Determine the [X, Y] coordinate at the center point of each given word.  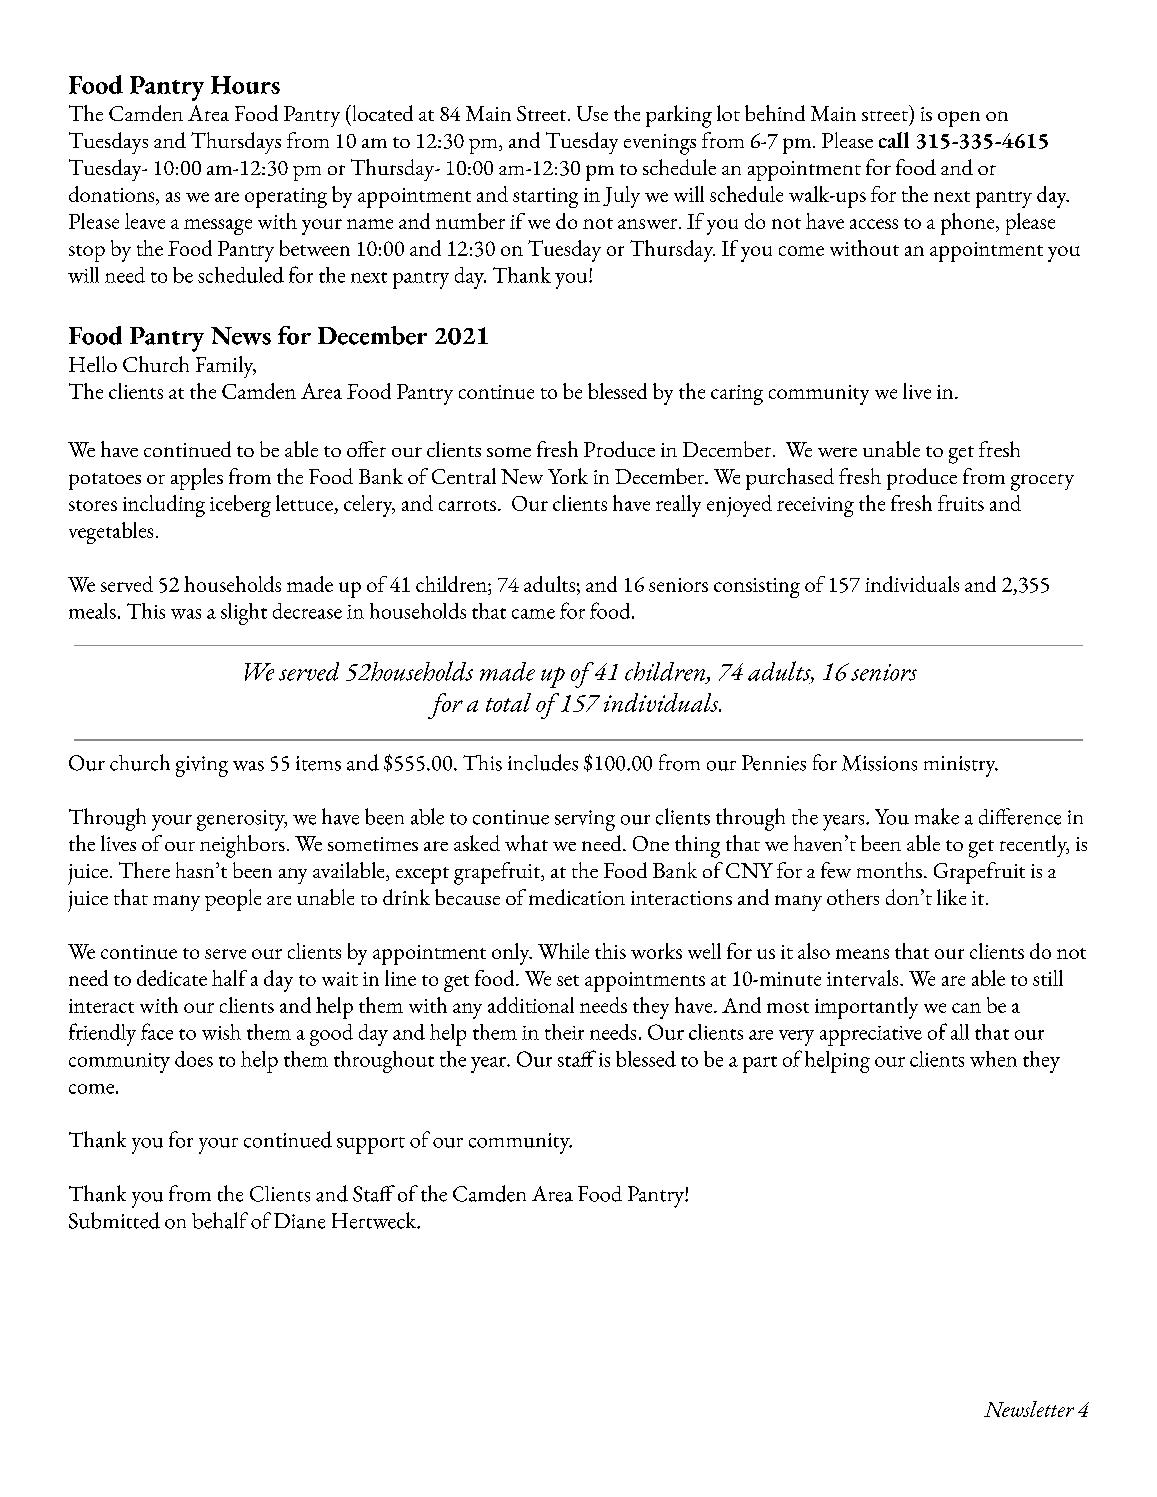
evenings [660, 144]
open [959, 119]
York [568, 476]
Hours [245, 85]
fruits [961, 503]
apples [197, 479]
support [371, 1145]
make [937, 816]
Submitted [114, 1220]
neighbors [242, 846]
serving [585, 820]
